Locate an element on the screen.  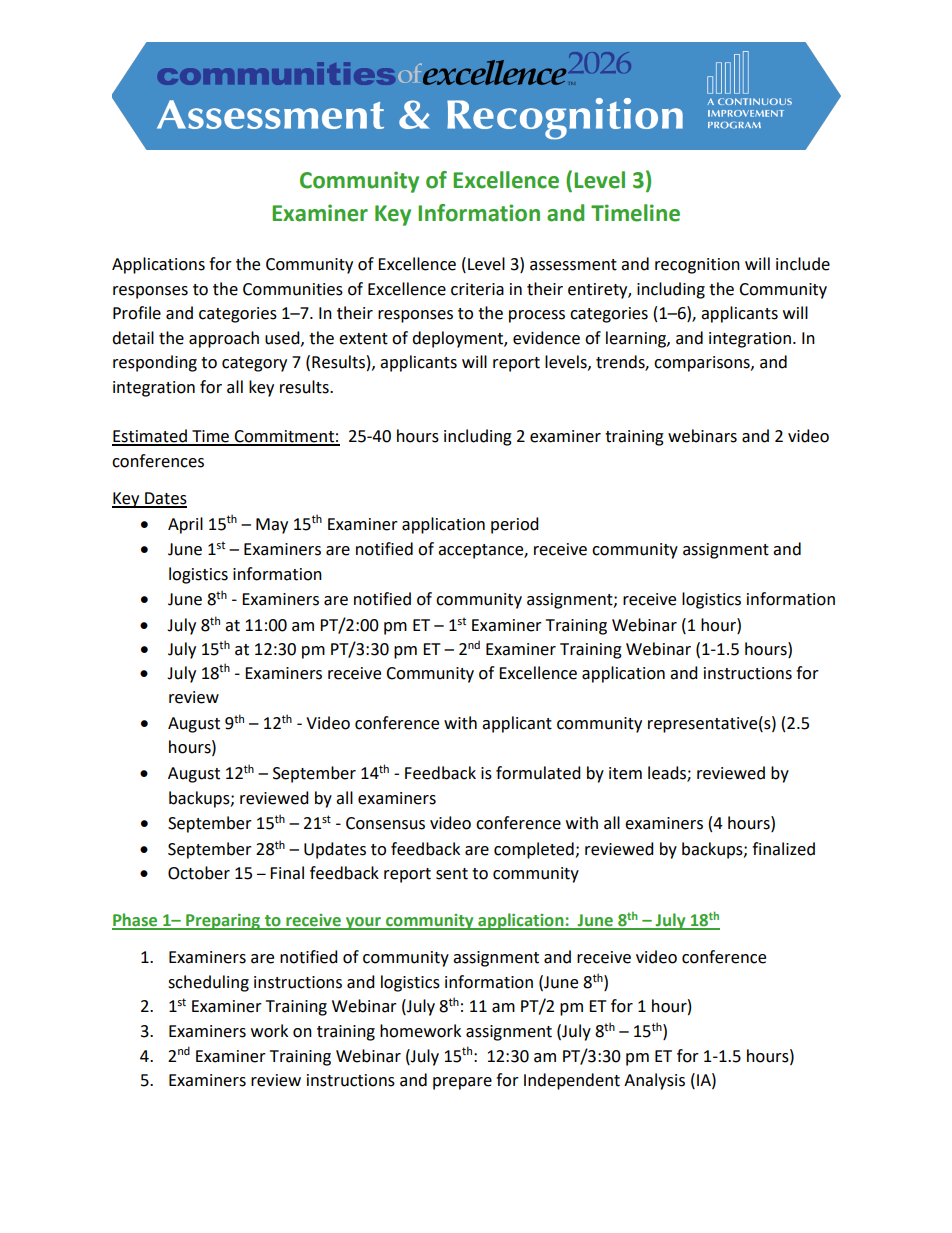
April is located at coordinates (185, 525).
